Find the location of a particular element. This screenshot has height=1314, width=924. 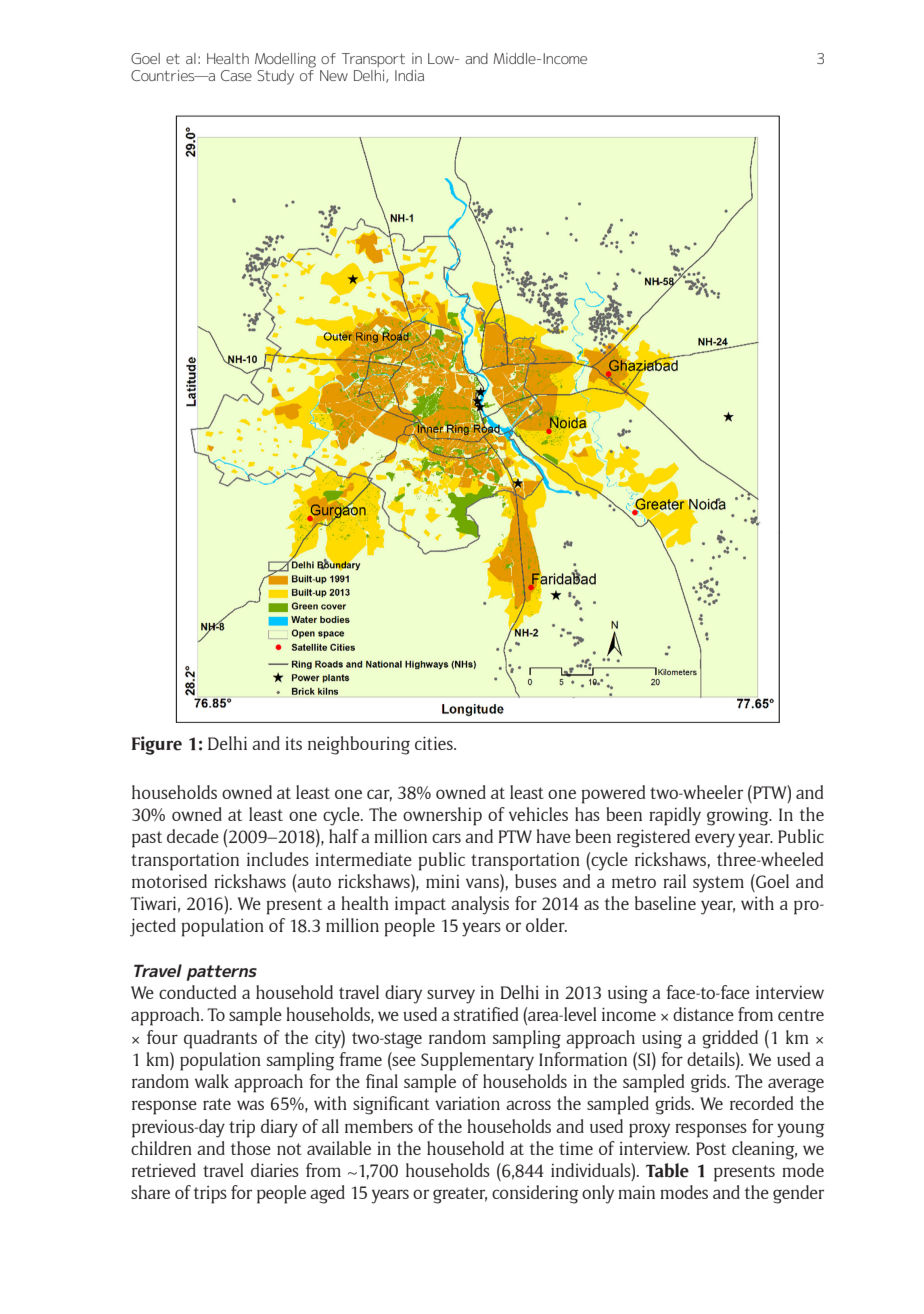

growing is located at coordinates (739, 816).
